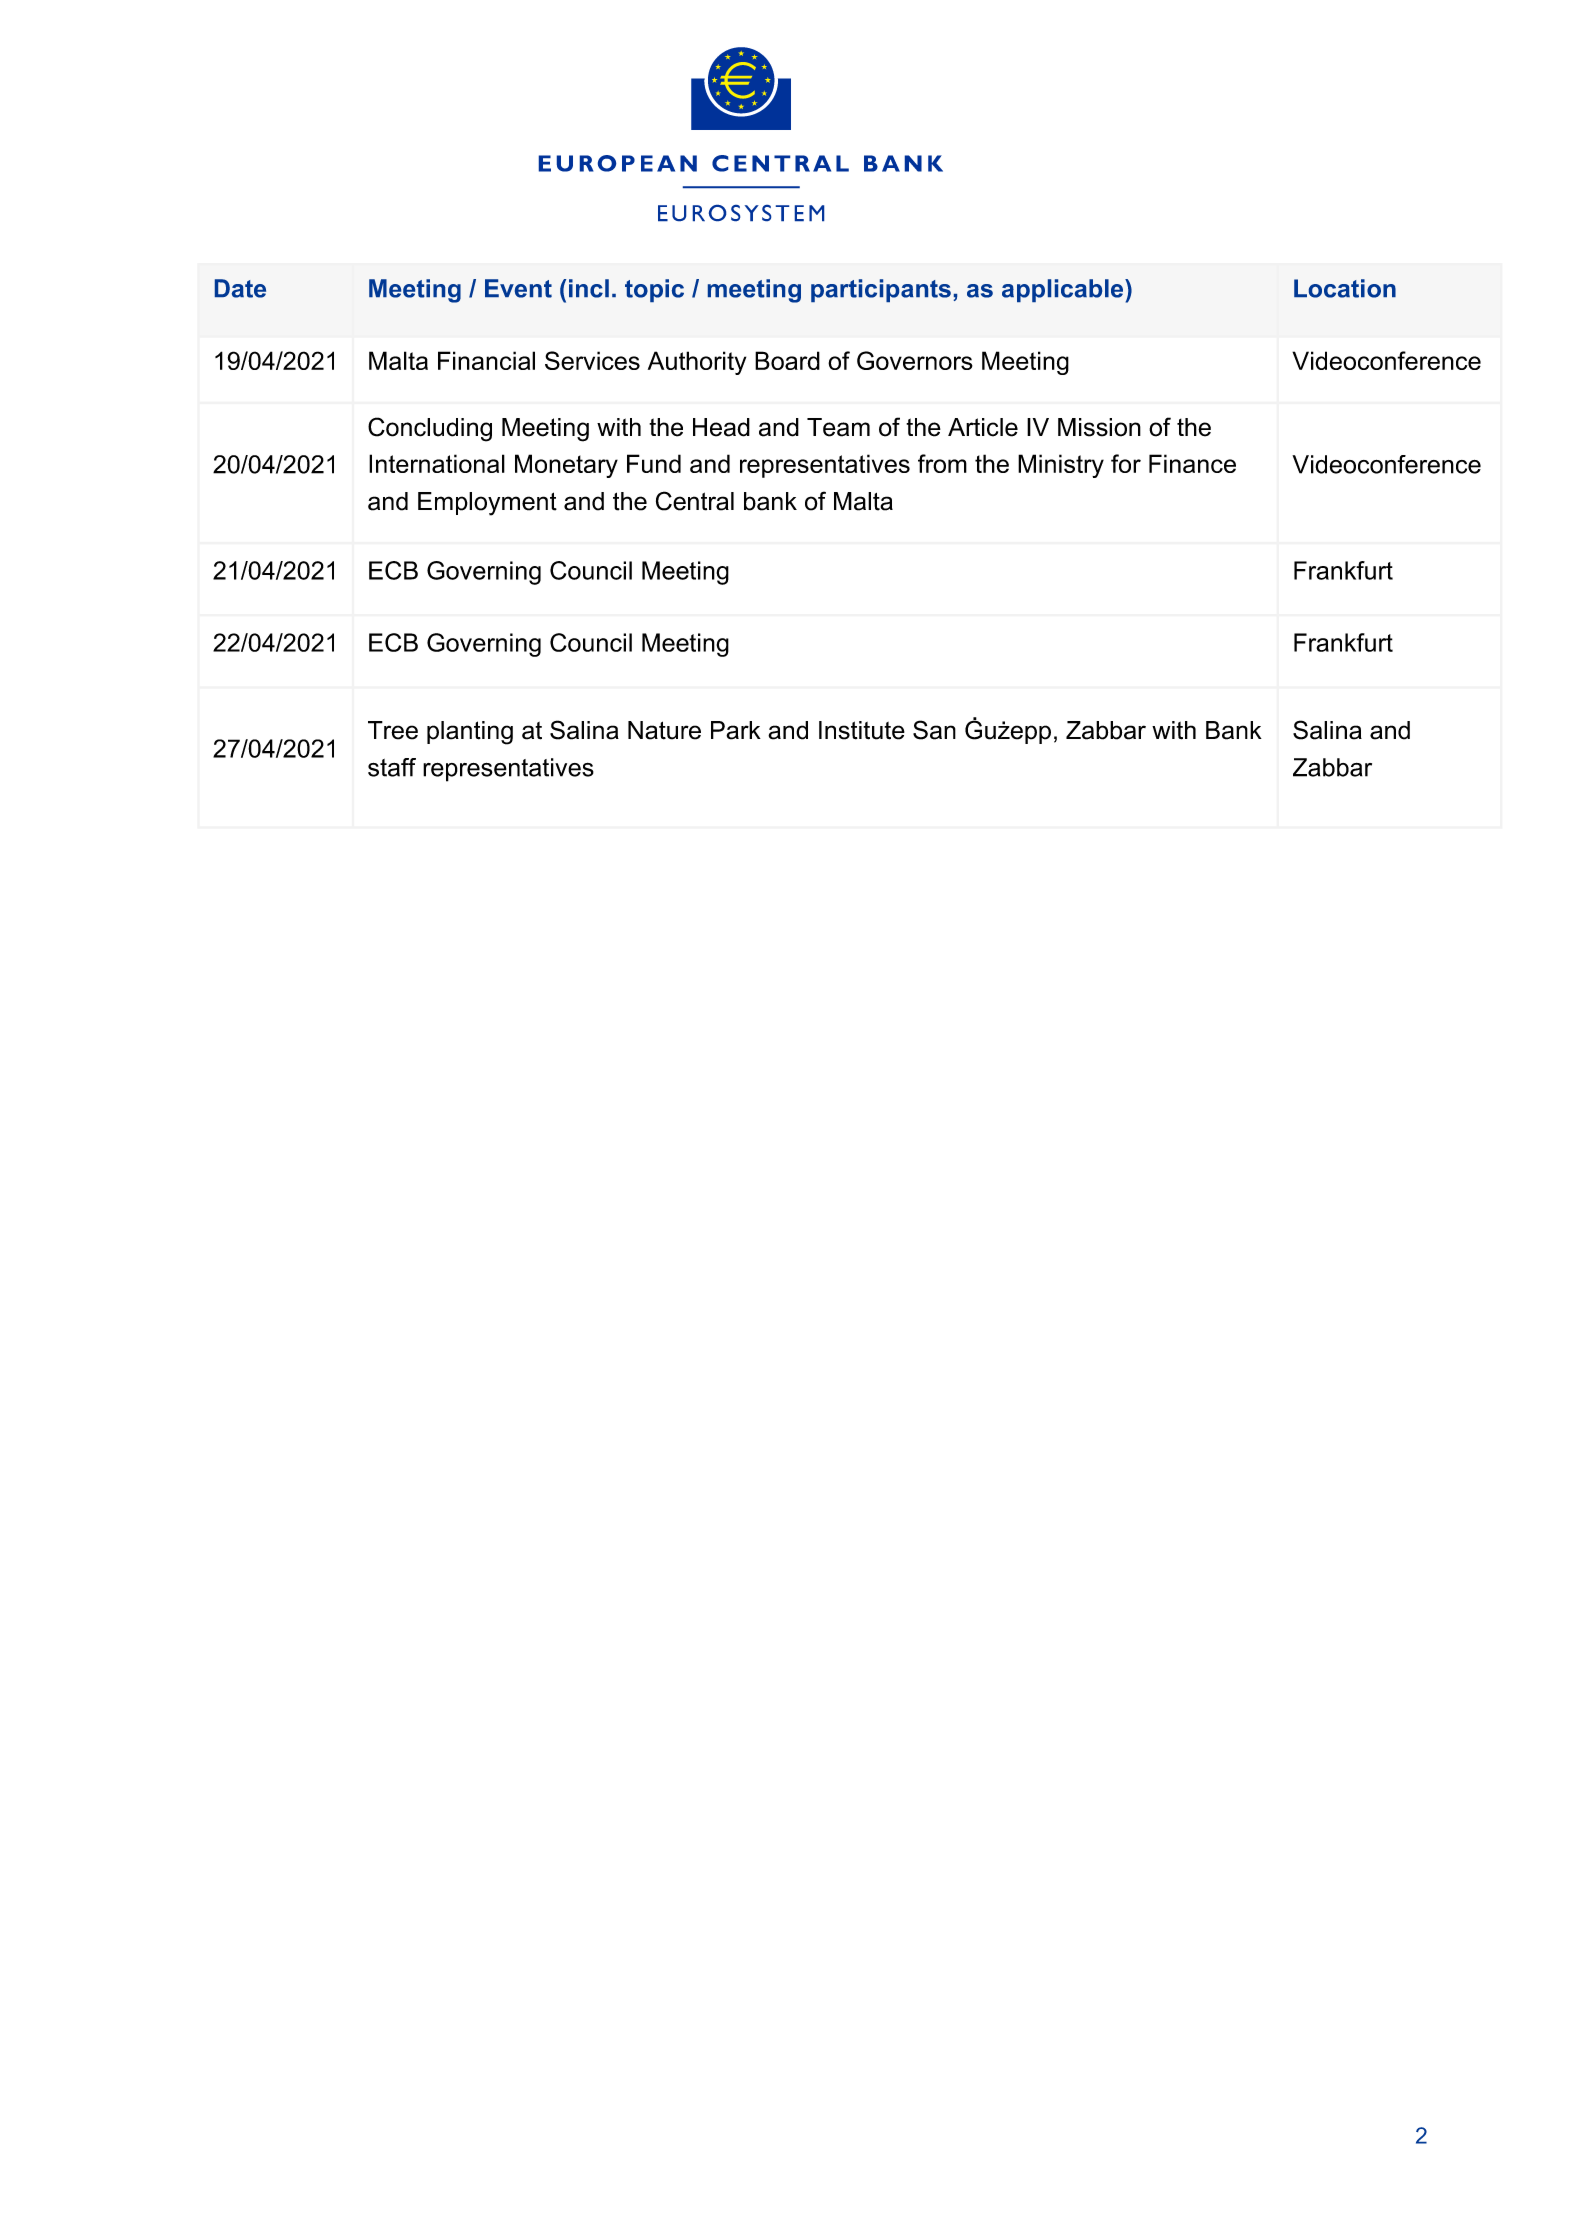 The image size is (1578, 2231). I want to click on Park, so click(736, 730).
